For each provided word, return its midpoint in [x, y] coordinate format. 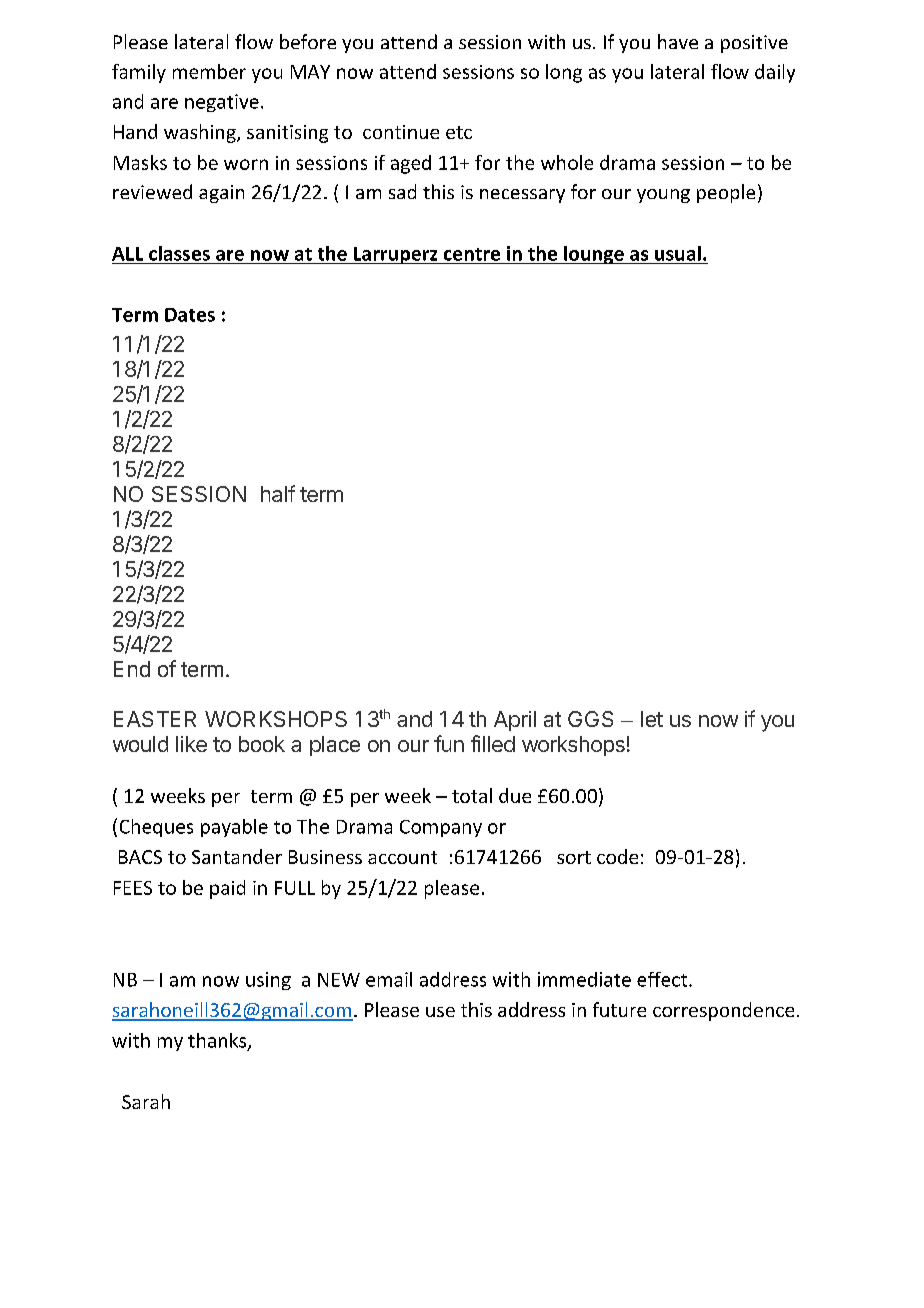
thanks [218, 1041]
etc [459, 132]
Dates [190, 315]
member [209, 71]
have [678, 41]
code [617, 856]
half [278, 493]
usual [678, 253]
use [440, 1012]
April [515, 721]
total [472, 795]
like [191, 744]
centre [472, 254]
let [652, 719]
